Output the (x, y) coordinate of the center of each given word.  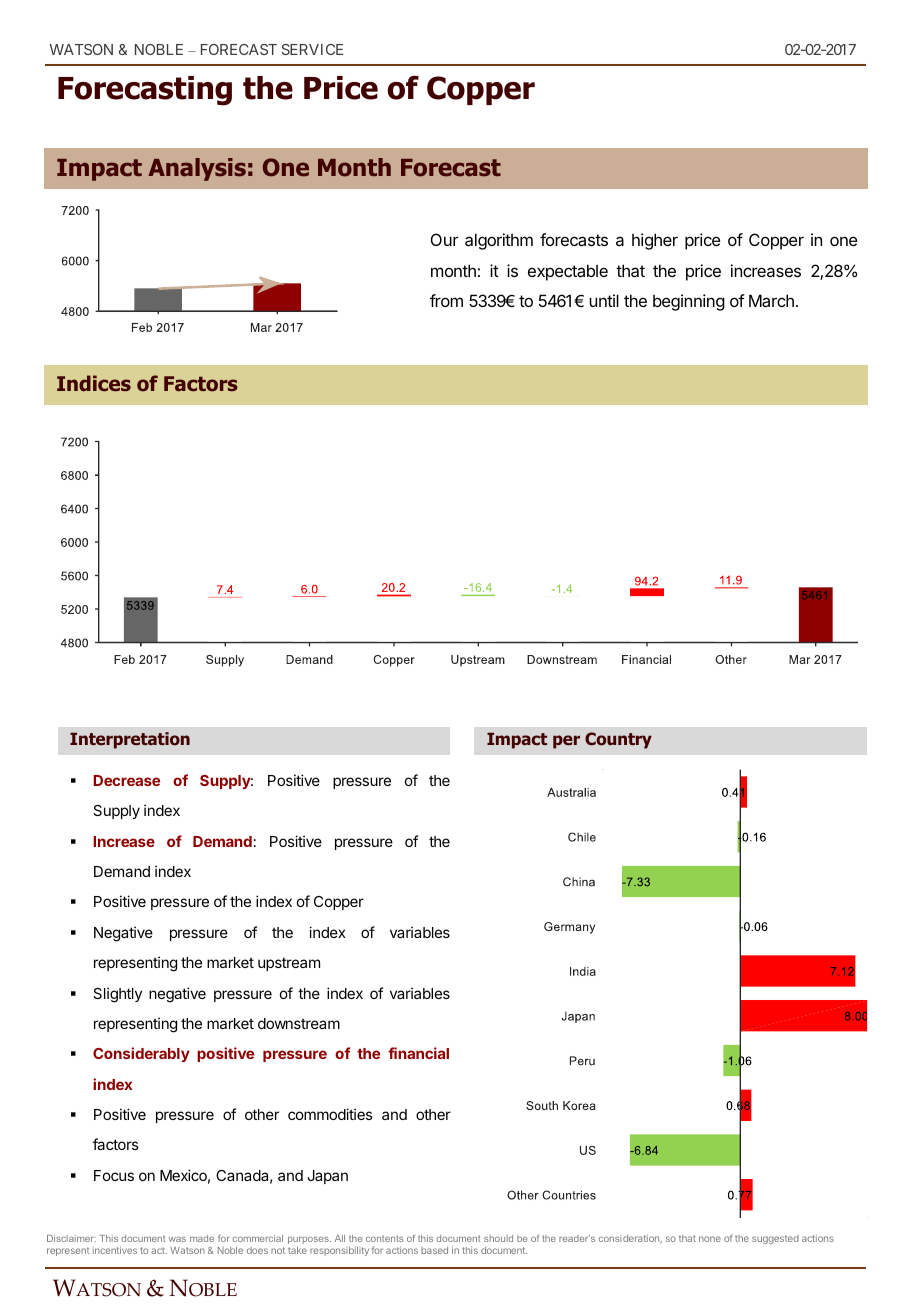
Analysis (197, 169)
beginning (689, 302)
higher (655, 241)
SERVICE (312, 49)
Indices (94, 383)
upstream (289, 964)
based (434, 1250)
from (446, 300)
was (177, 1239)
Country (618, 740)
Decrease (126, 780)
